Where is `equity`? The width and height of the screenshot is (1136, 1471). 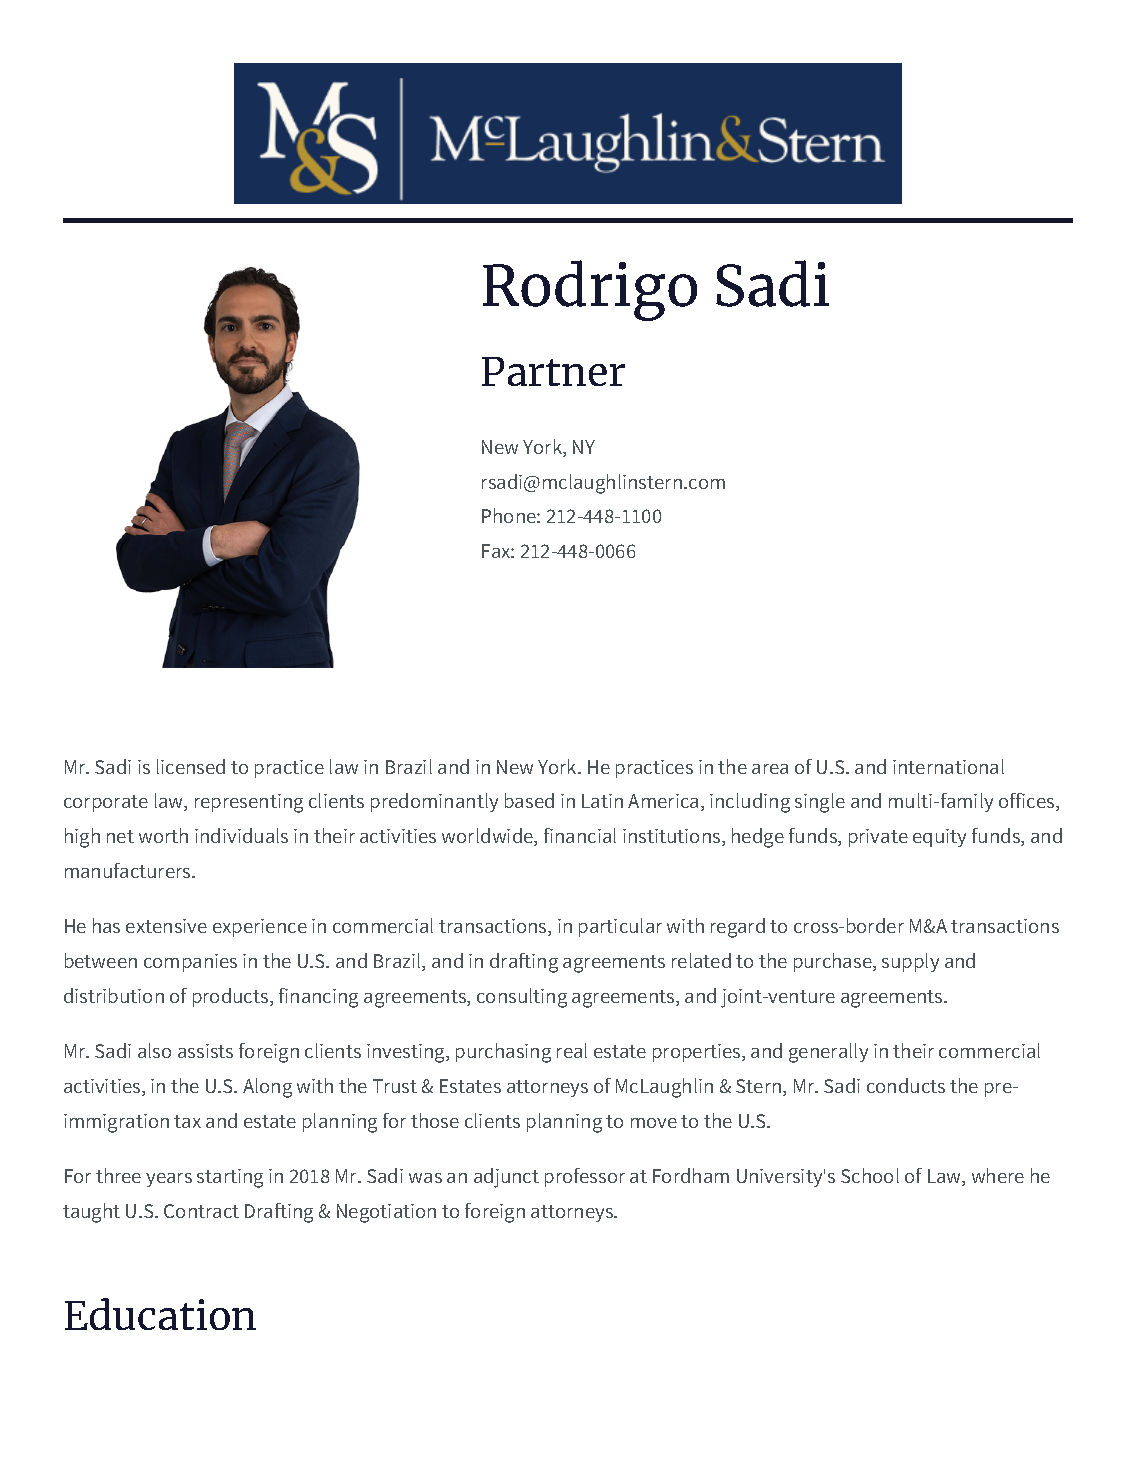 equity is located at coordinates (939, 838).
